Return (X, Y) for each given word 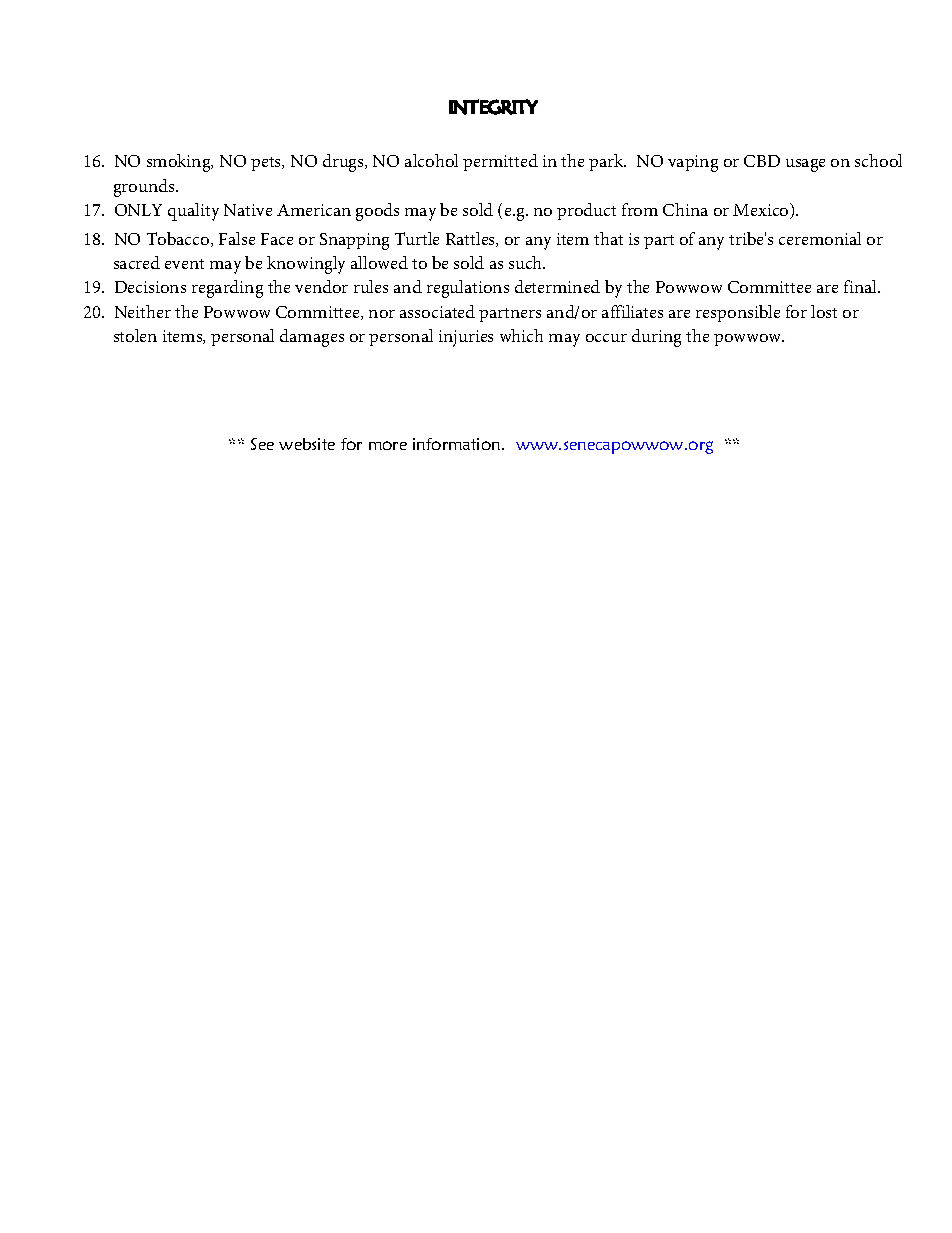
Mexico (762, 211)
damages (312, 338)
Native (248, 210)
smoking (180, 163)
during (656, 338)
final (861, 286)
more (388, 445)
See (262, 444)
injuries (466, 338)
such (527, 262)
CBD (762, 161)
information (458, 444)
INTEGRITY (493, 107)
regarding (227, 289)
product (586, 211)
